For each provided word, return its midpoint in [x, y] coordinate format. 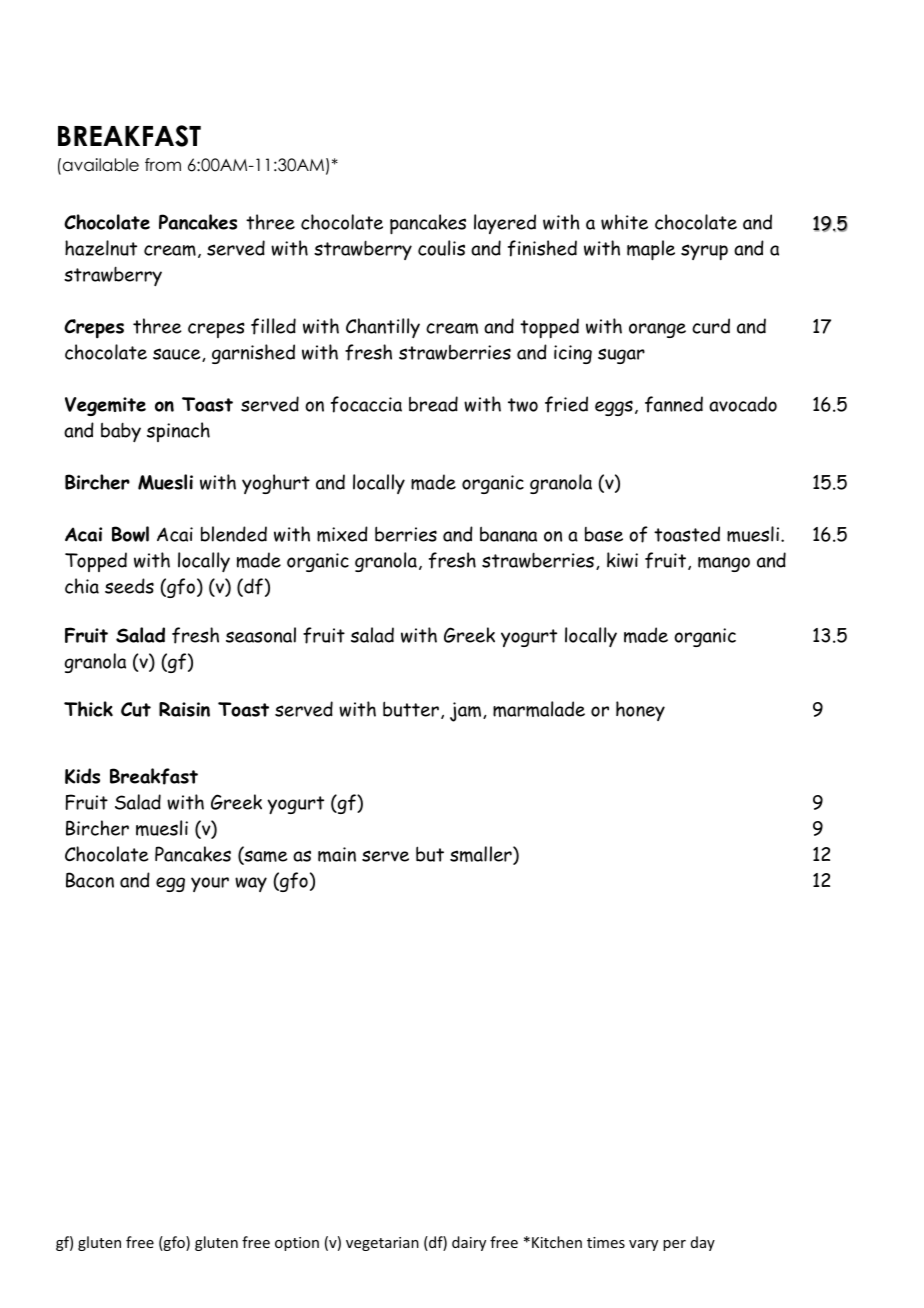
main [337, 854]
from [163, 165]
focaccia [366, 404]
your [210, 884]
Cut [136, 709]
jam [467, 712]
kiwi [622, 560]
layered [505, 224]
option [297, 1244]
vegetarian [382, 1244]
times [606, 1242]
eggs [614, 408]
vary [643, 1245]
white [624, 222]
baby [121, 432]
